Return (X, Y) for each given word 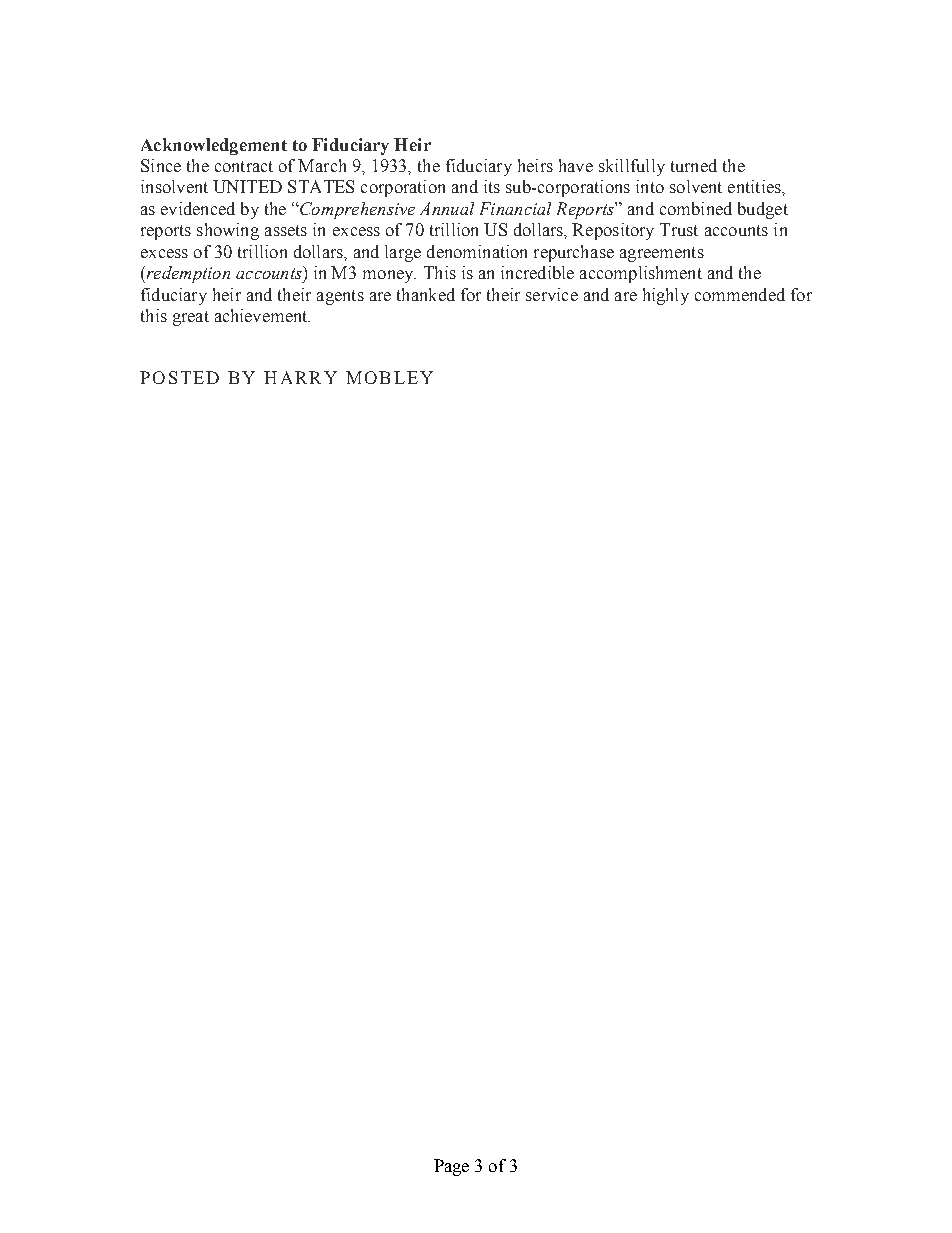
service (552, 294)
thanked (426, 294)
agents (340, 297)
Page (451, 1167)
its (492, 186)
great (191, 318)
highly (666, 296)
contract (244, 166)
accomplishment (641, 274)
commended (740, 294)
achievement (262, 315)
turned (694, 165)
